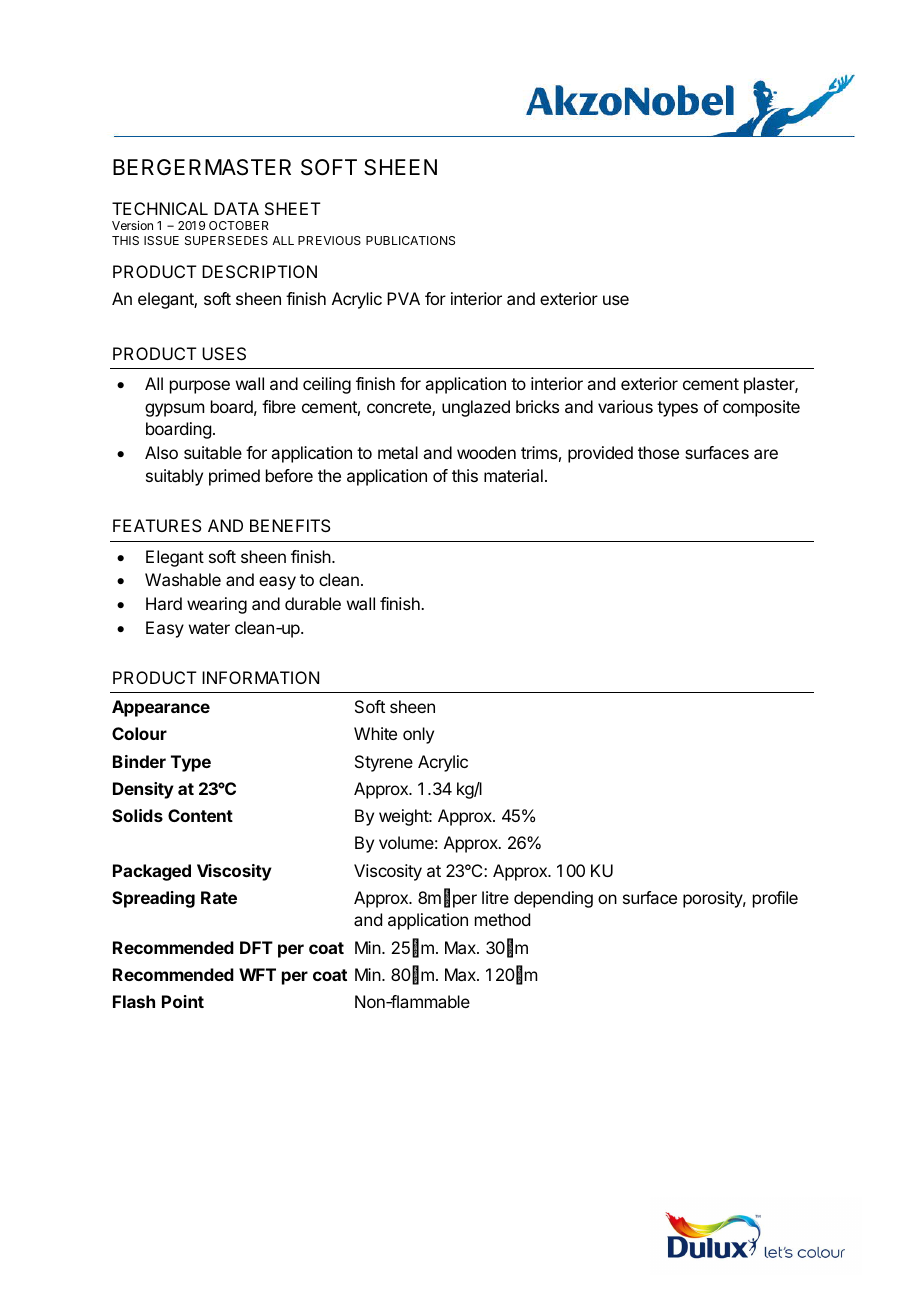 Image resolution: width=924 pixels, height=1308 pixels. What do you see at coordinates (658, 452) in the page?
I see `those` at bounding box center [658, 452].
